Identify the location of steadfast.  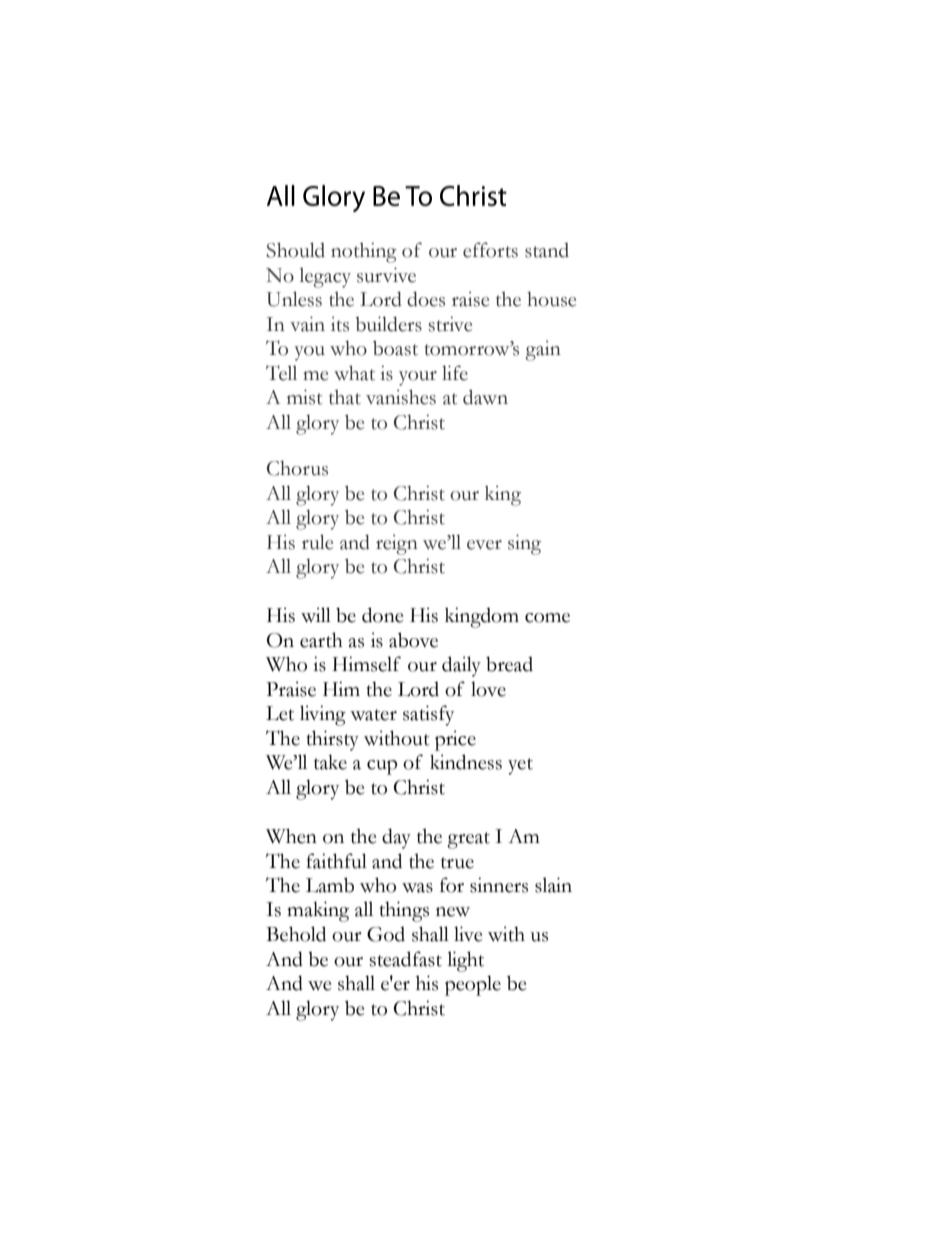
(405, 959).
